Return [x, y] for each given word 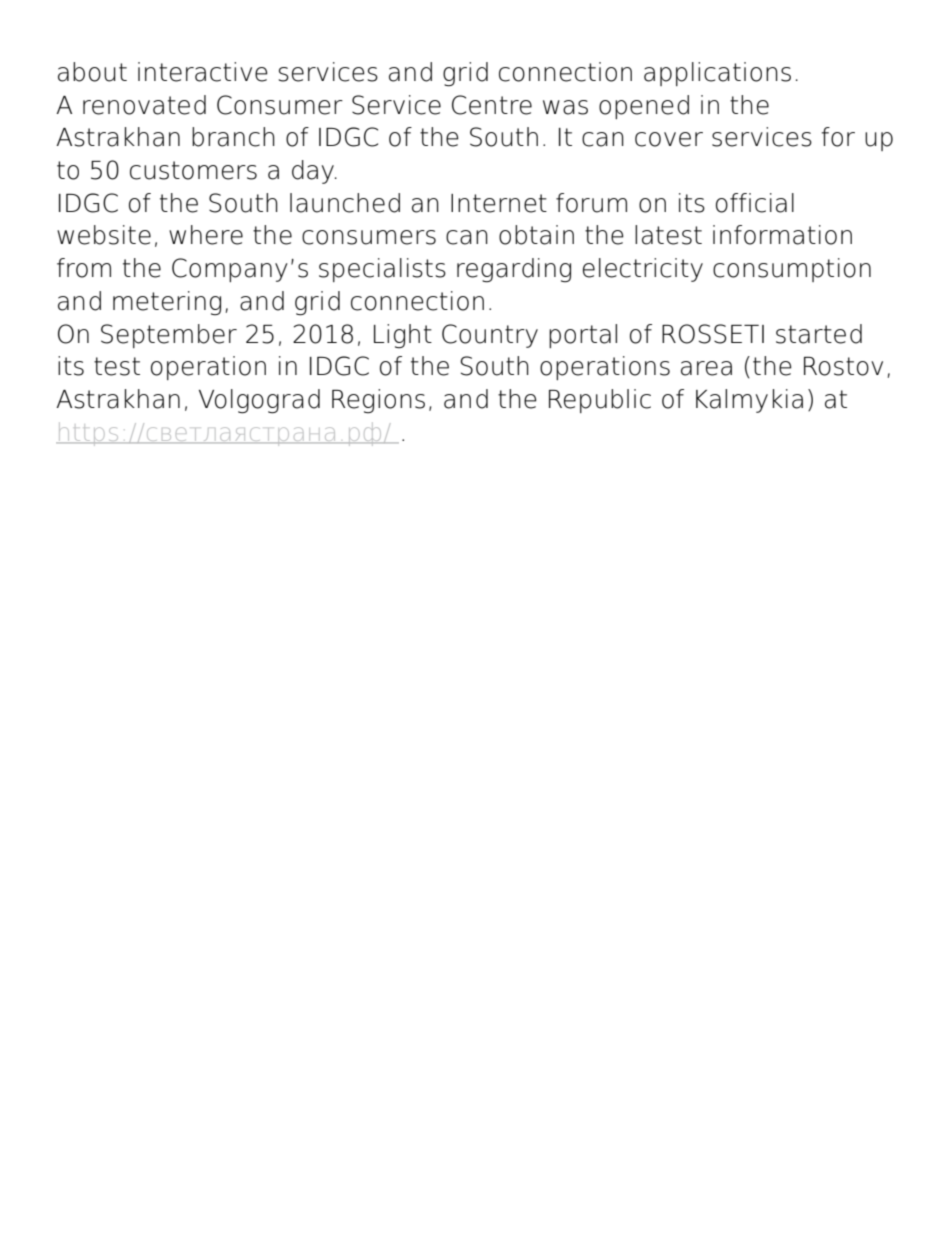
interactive [203, 72]
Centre [492, 105]
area [706, 368]
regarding [514, 270]
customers [193, 170]
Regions [378, 401]
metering [167, 303]
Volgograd [259, 401]
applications [717, 74]
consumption [792, 270]
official [755, 203]
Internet [499, 203]
